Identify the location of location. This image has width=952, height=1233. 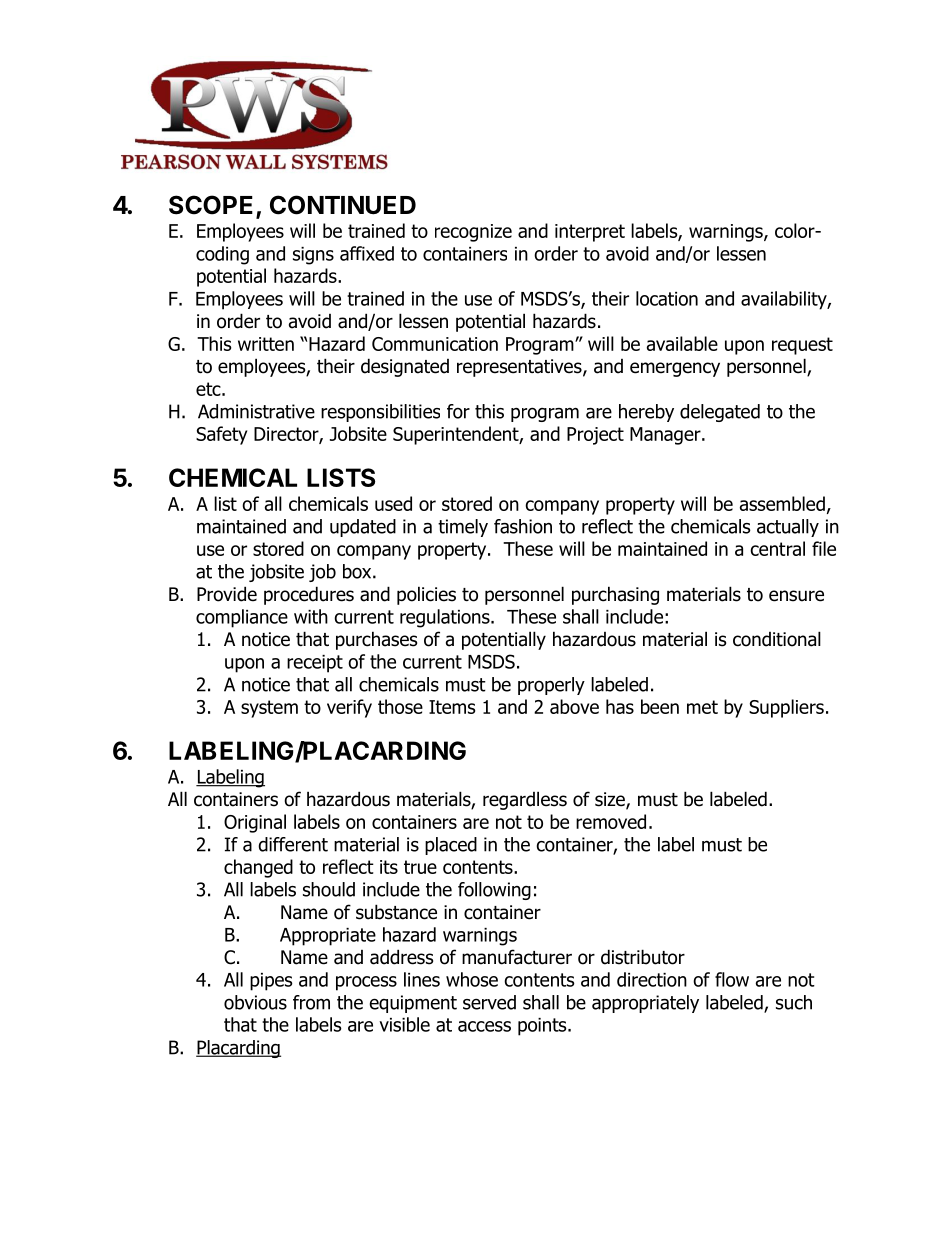
(667, 298).
